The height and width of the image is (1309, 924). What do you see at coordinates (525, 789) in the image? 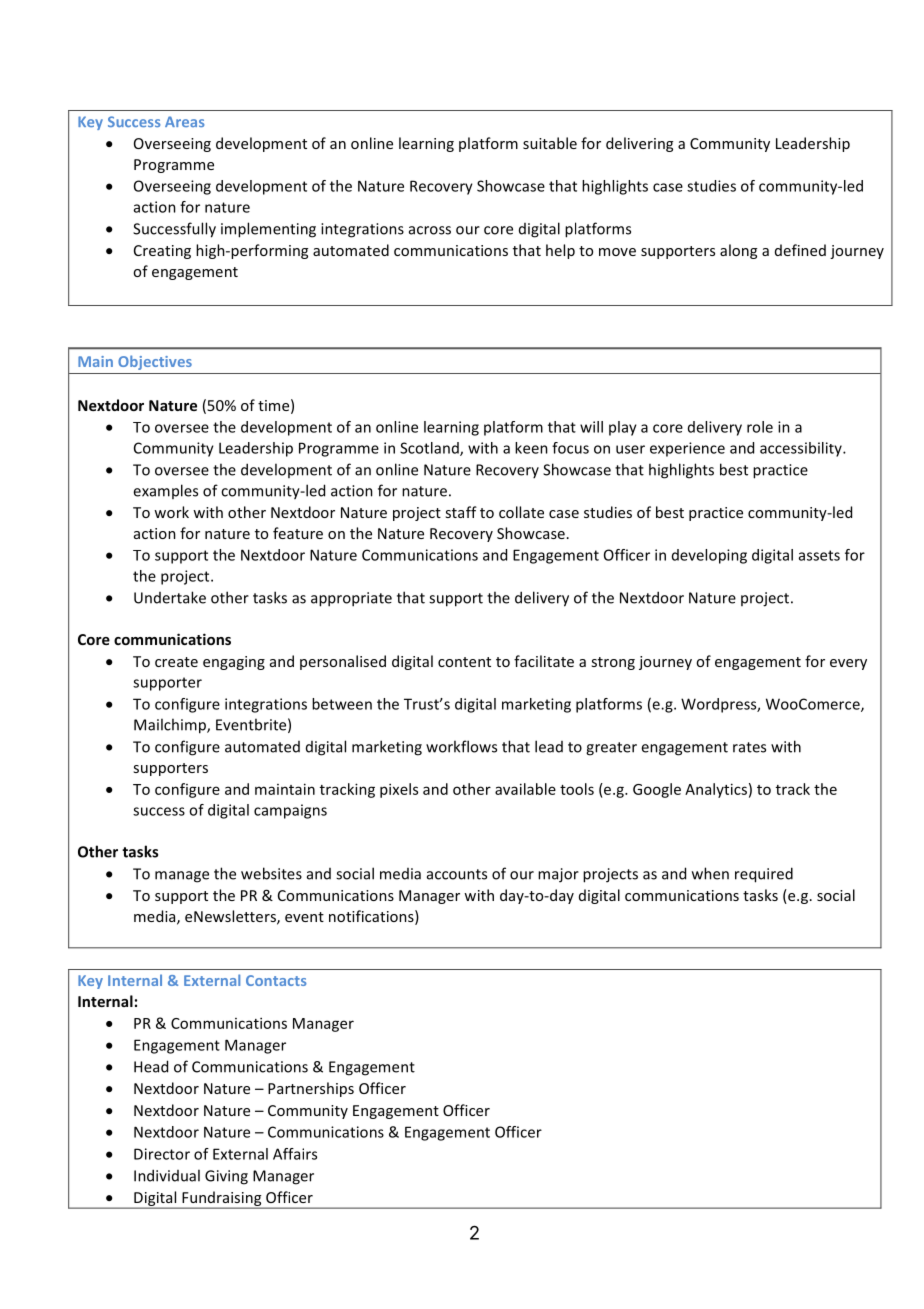
I see `available` at bounding box center [525, 789].
